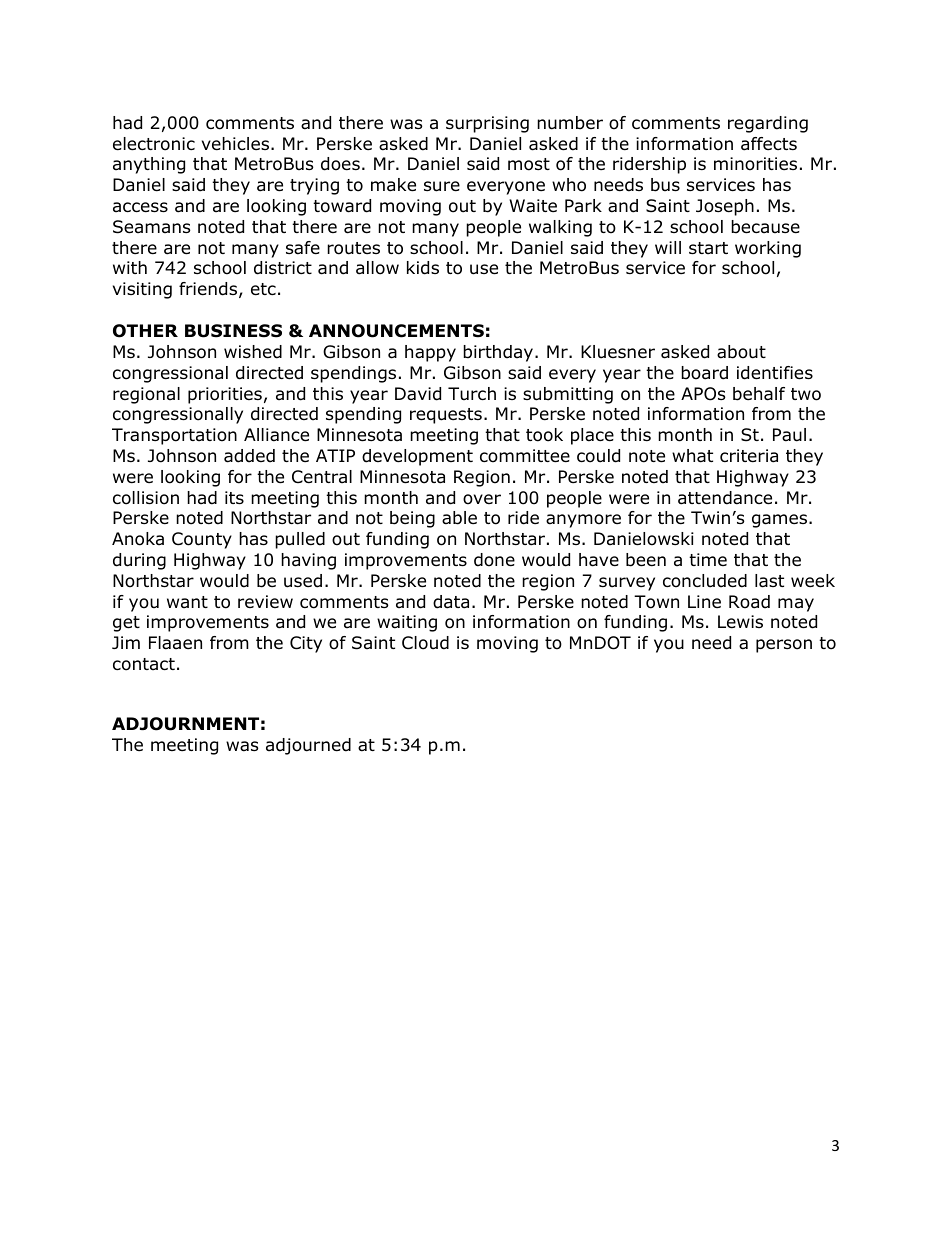 Image resolution: width=952 pixels, height=1233 pixels. What do you see at coordinates (784, 646) in the image?
I see `person` at bounding box center [784, 646].
